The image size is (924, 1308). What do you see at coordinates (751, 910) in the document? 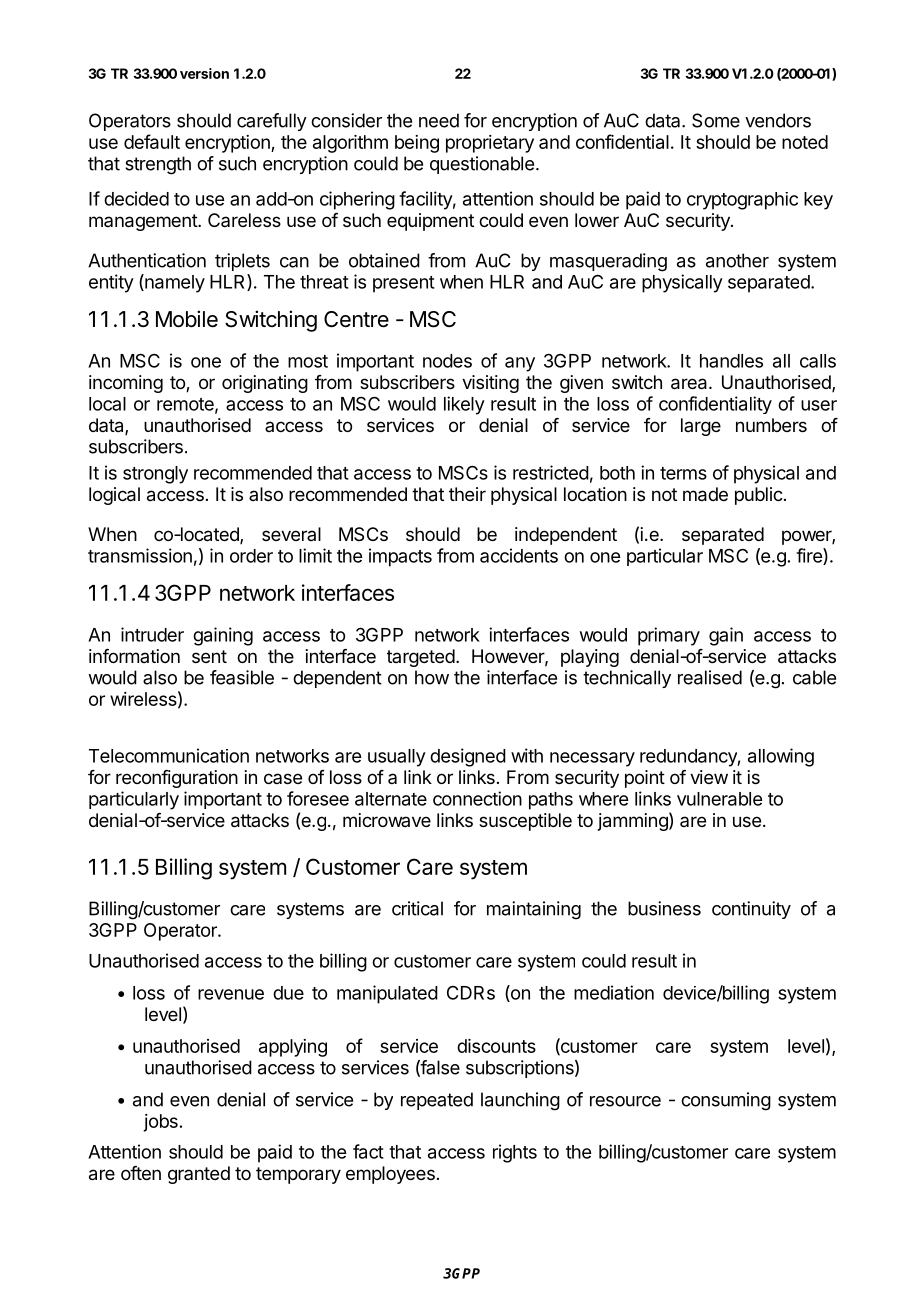
I see `continuity` at bounding box center [751, 910].
